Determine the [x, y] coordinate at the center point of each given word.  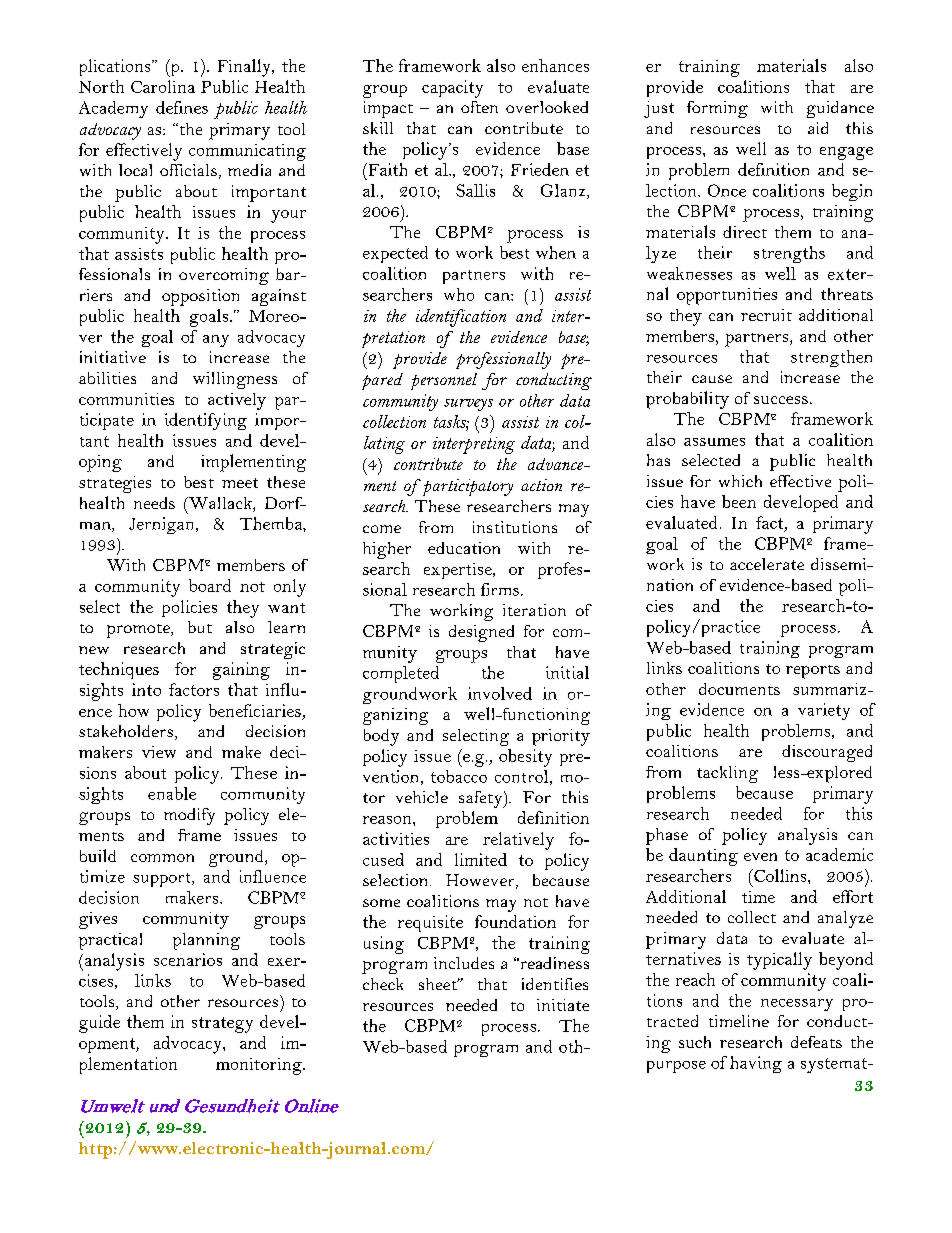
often [479, 107]
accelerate [767, 564]
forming [717, 109]
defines [182, 107]
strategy [222, 1025]
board [210, 585]
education [464, 548]
